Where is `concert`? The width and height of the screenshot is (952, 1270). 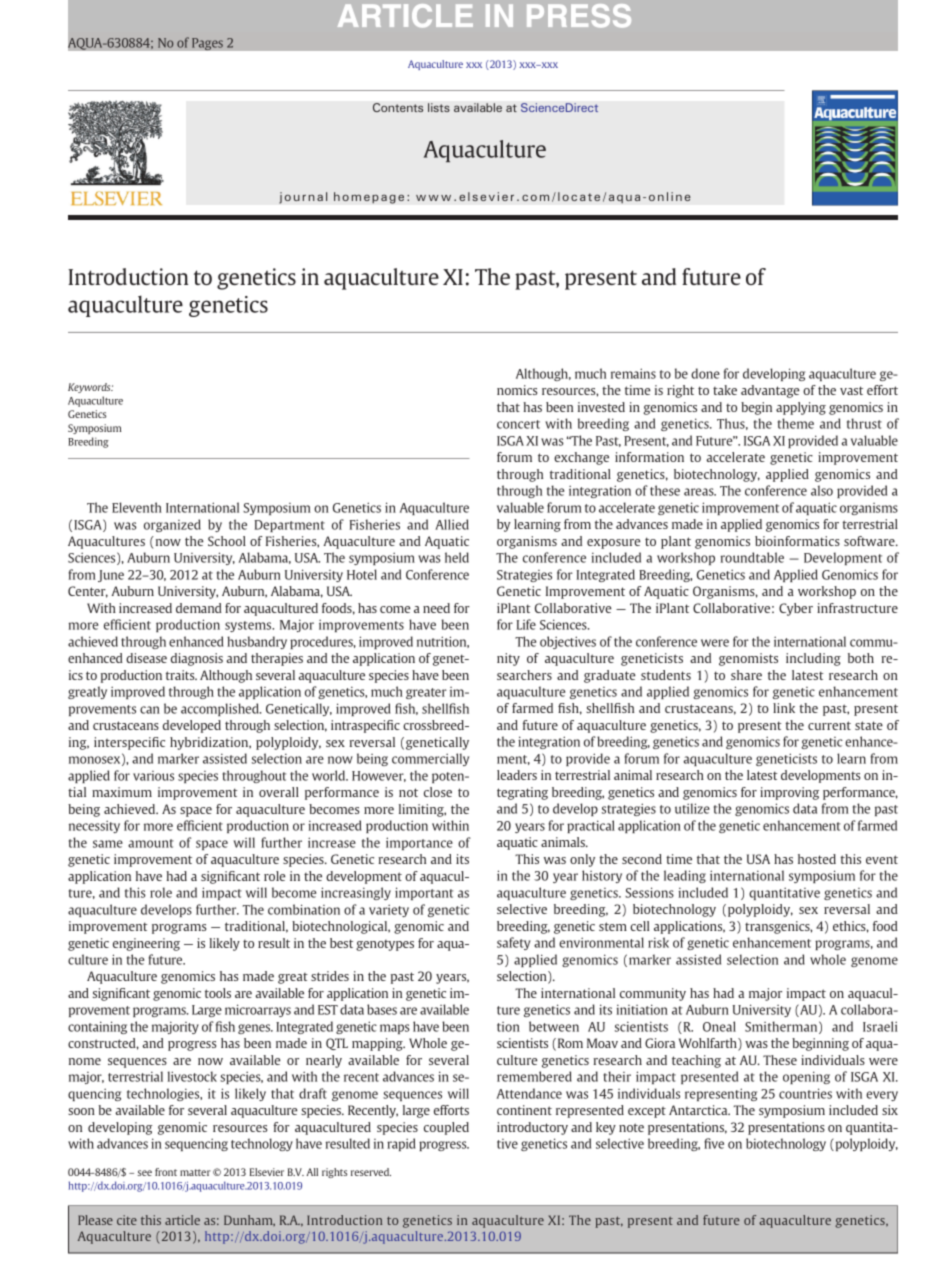 concert is located at coordinates (518, 424).
